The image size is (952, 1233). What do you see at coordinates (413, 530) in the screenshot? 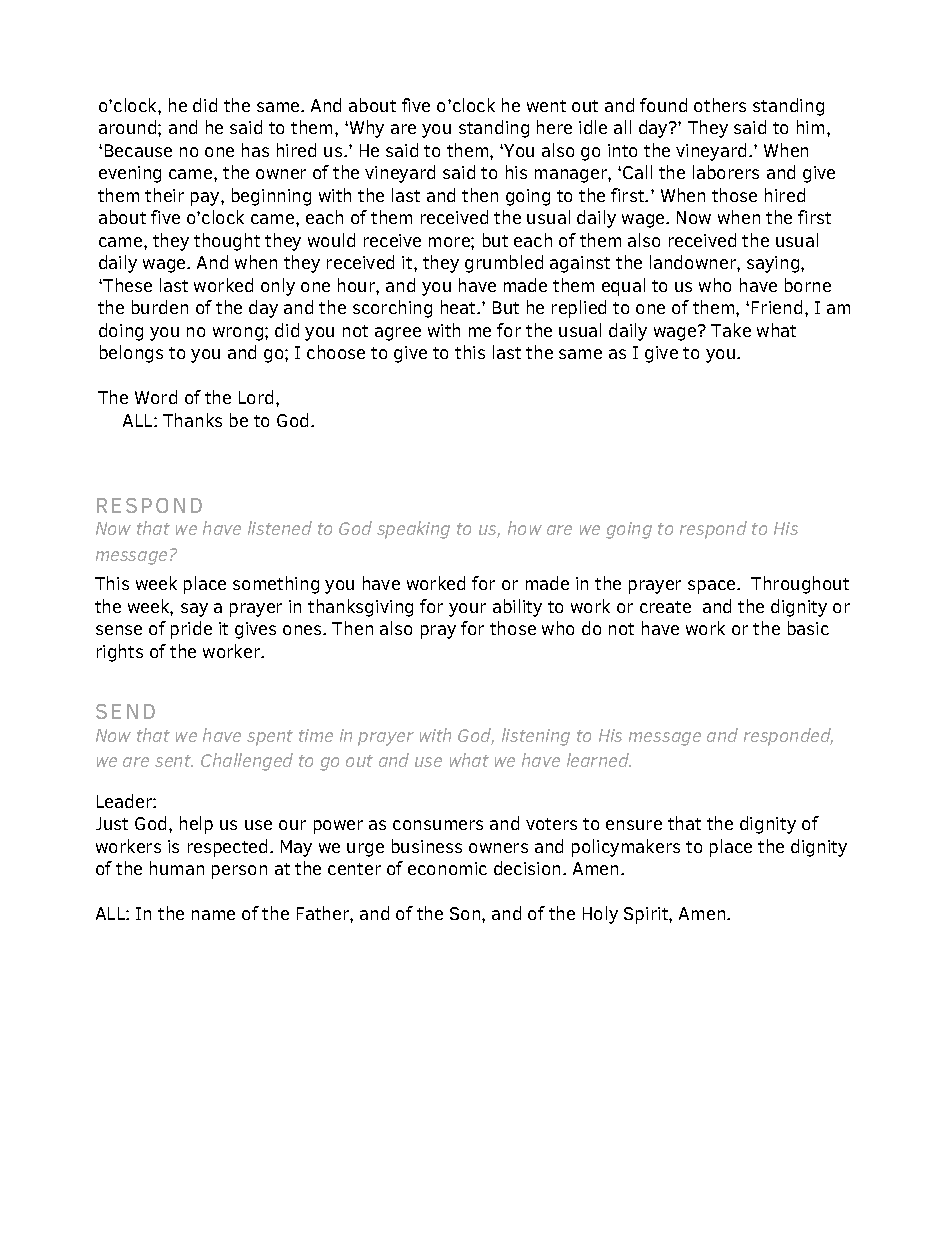
I see `speaking` at bounding box center [413, 530].
